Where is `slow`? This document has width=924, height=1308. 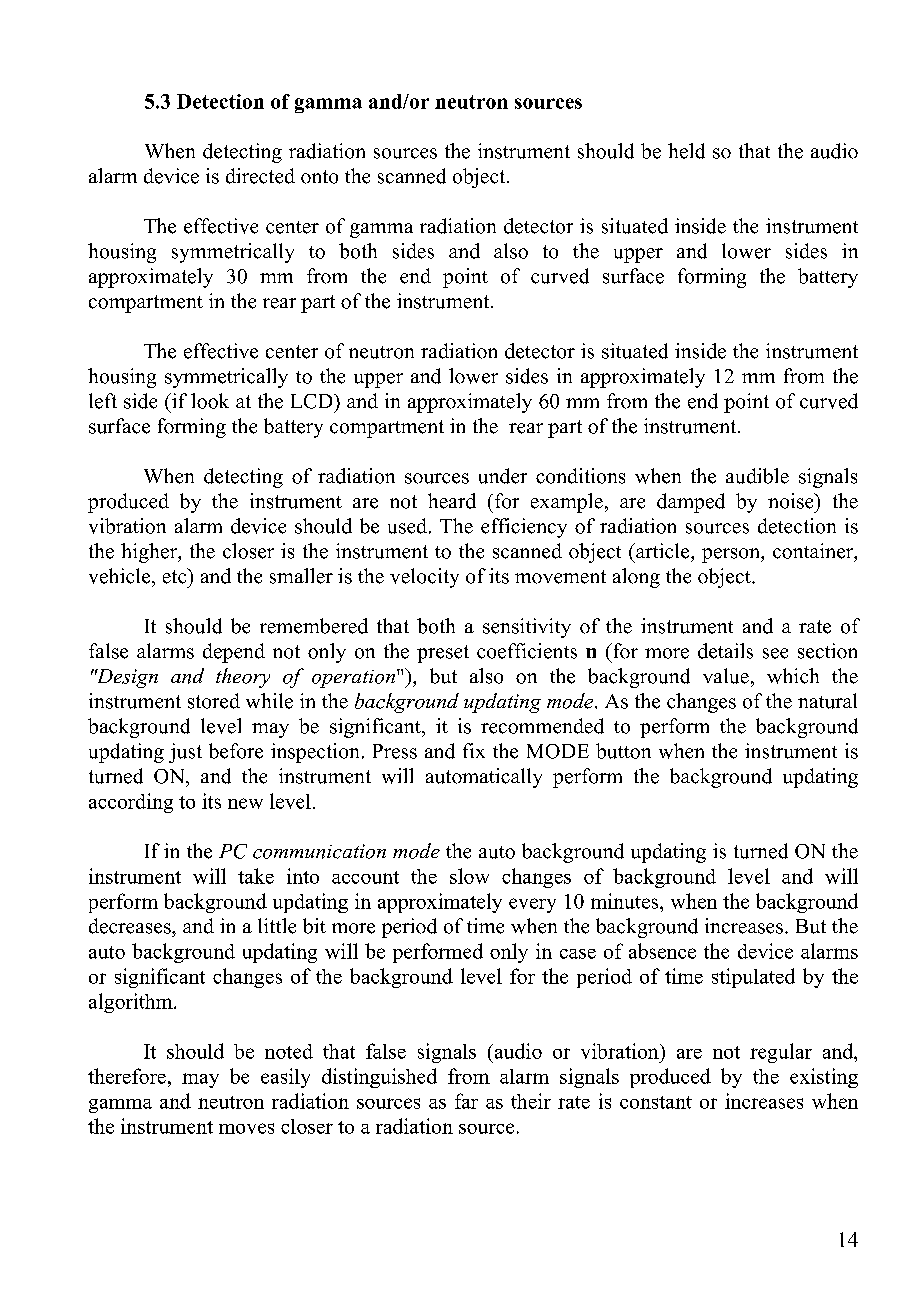
slow is located at coordinates (469, 876).
